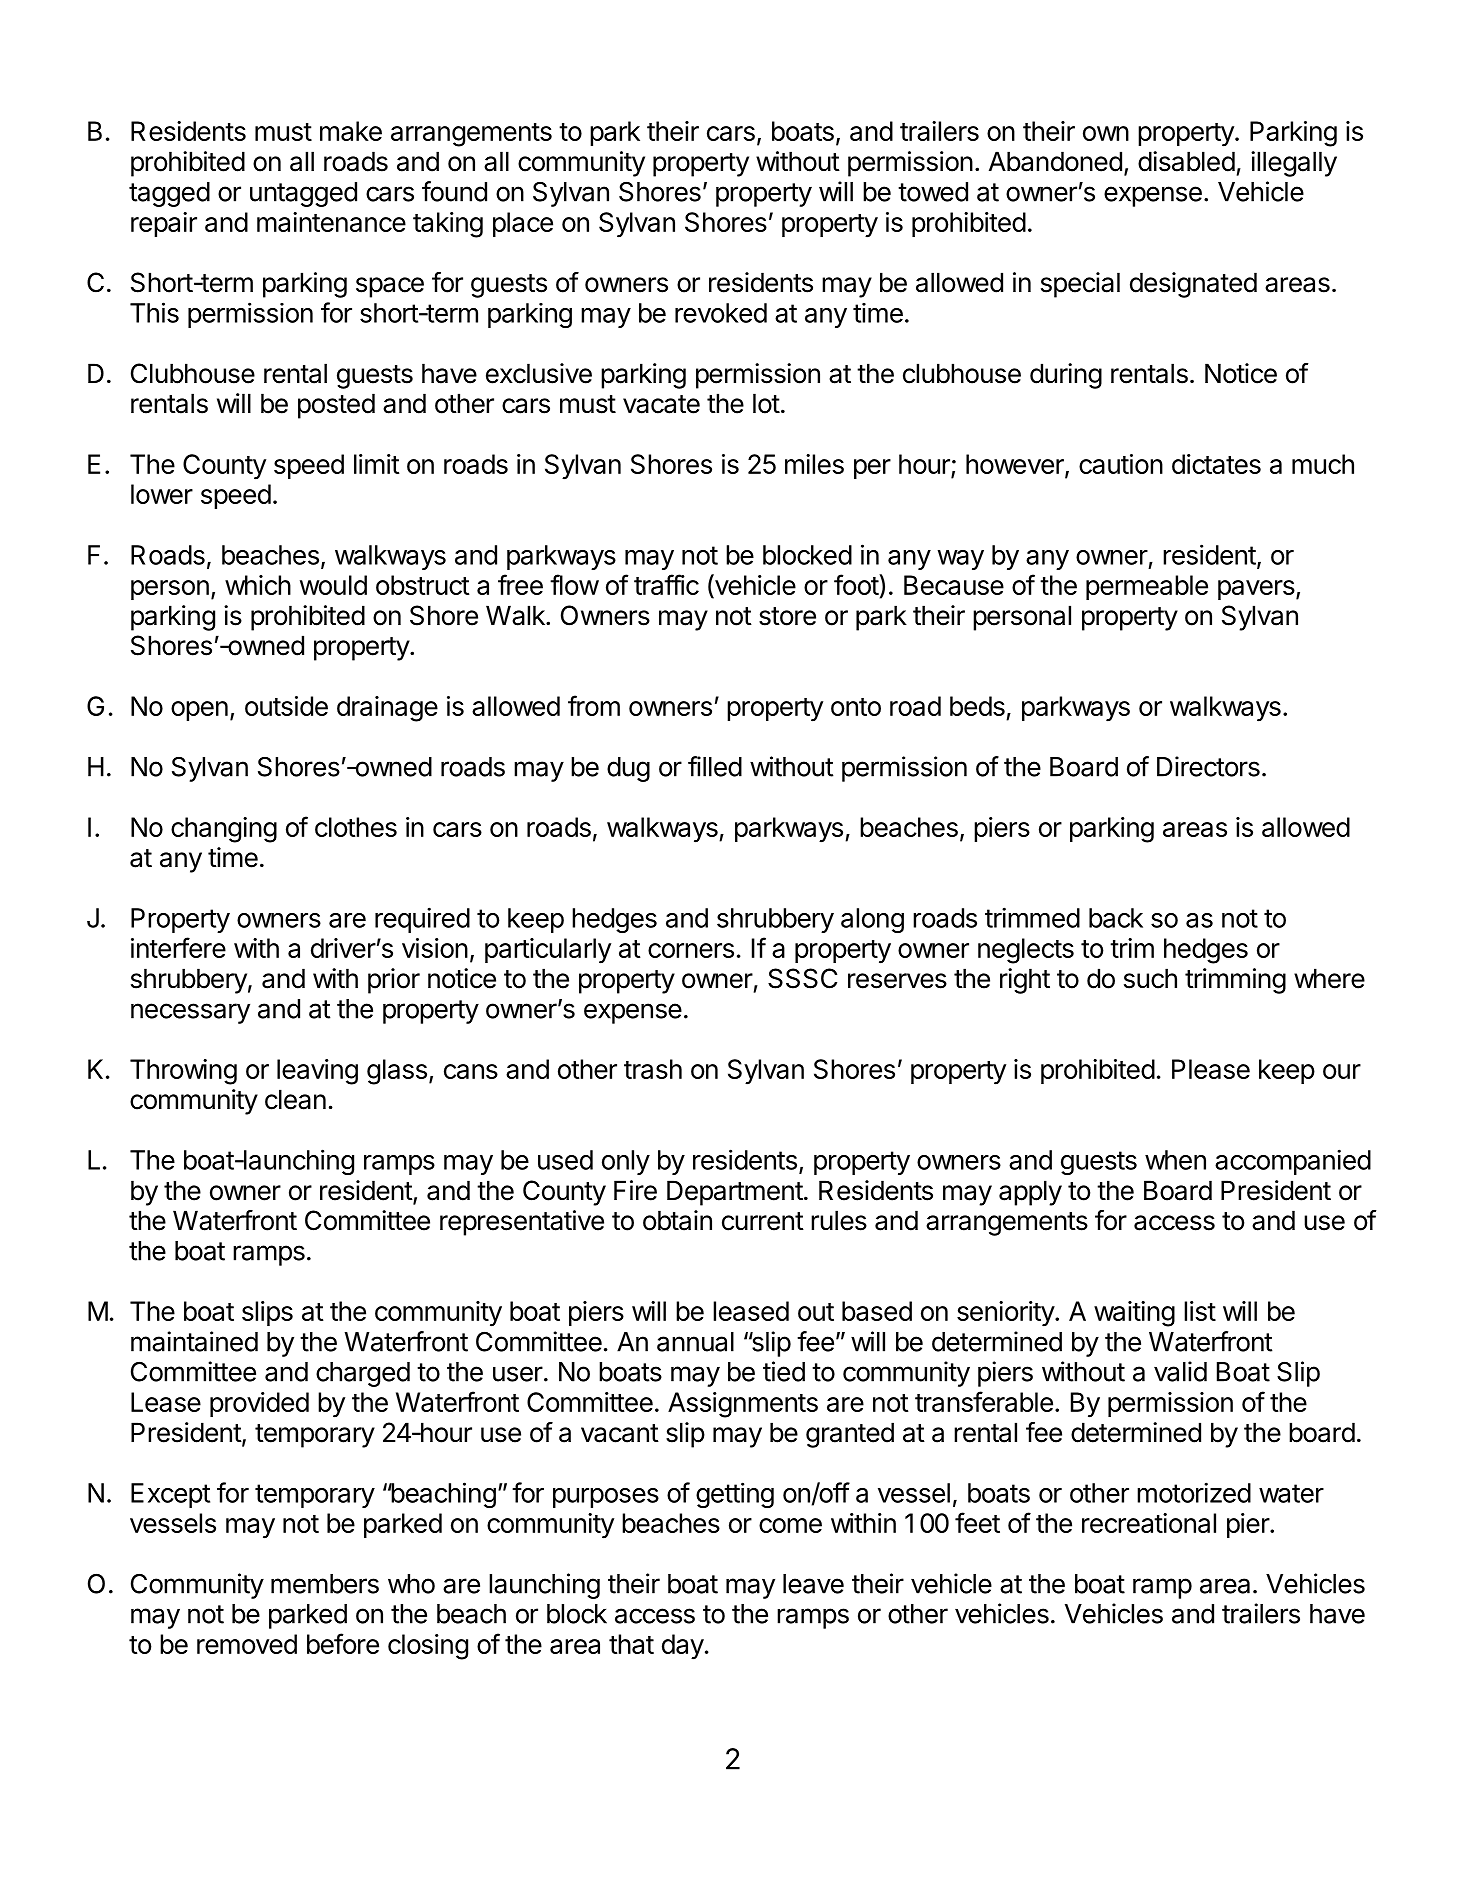 This page has width=1464, height=1895. I want to click on disabled, so click(1186, 161).
